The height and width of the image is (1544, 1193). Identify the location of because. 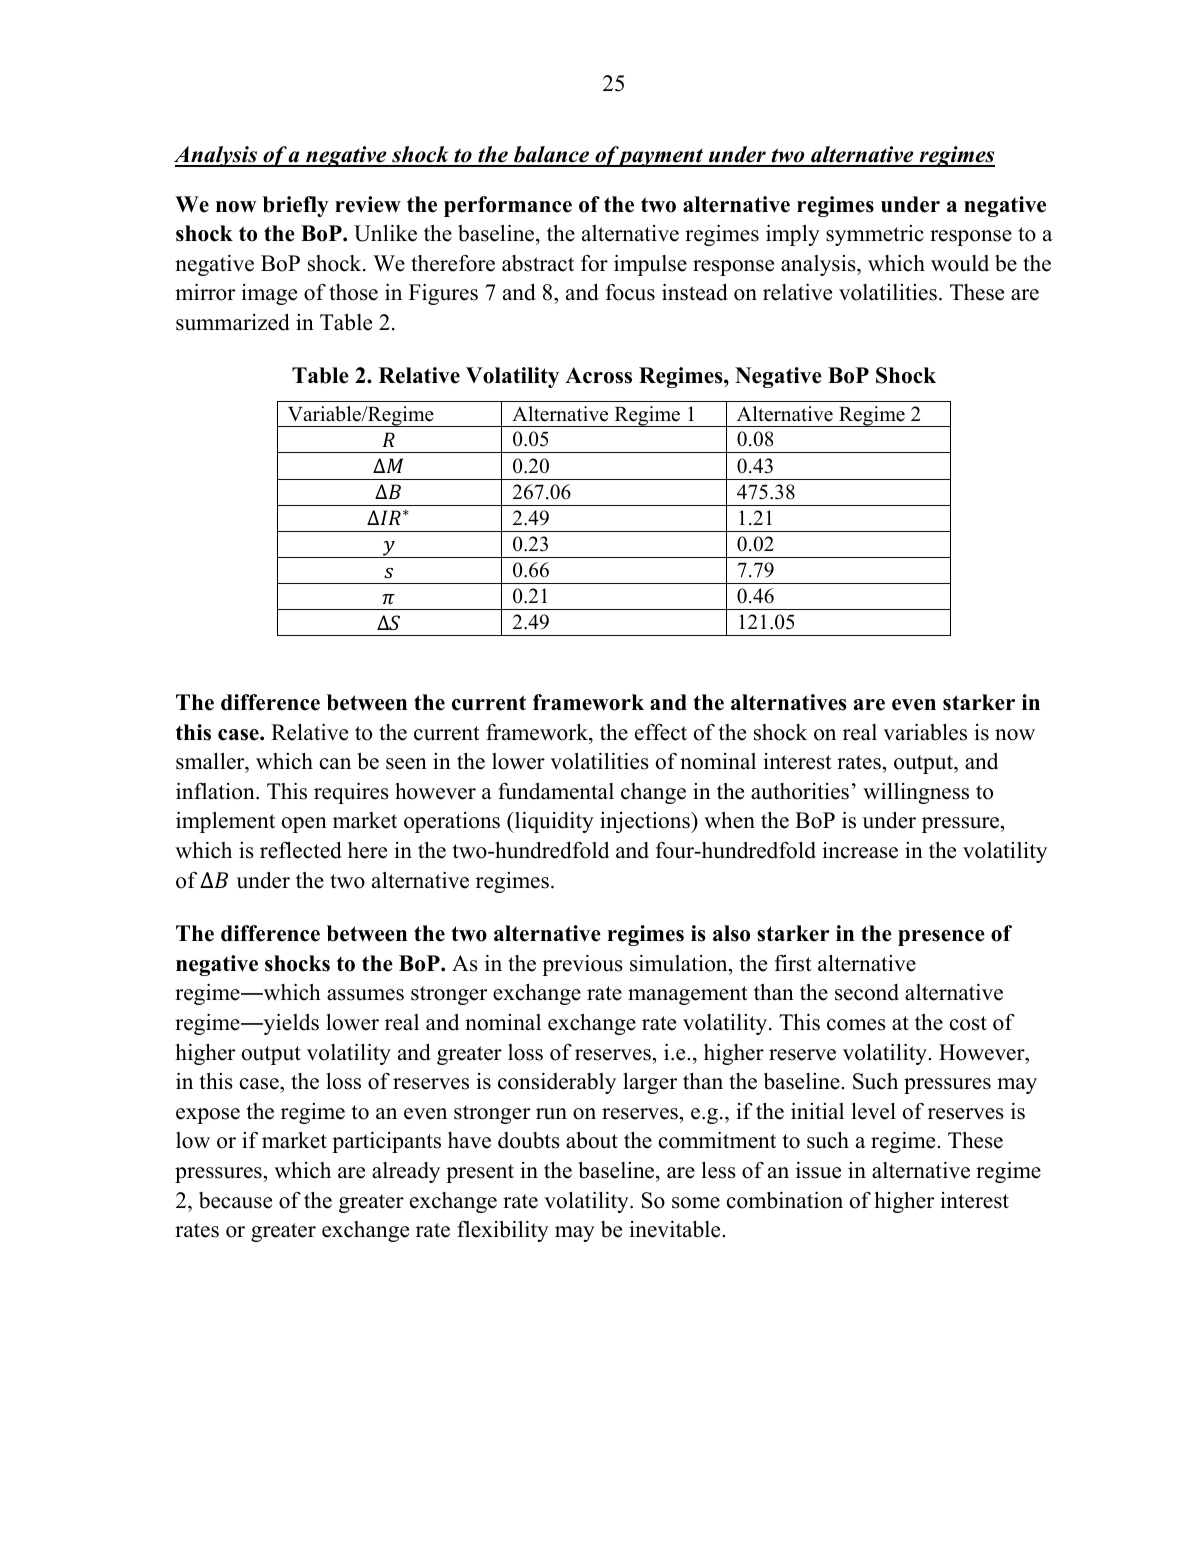
(235, 1200).
